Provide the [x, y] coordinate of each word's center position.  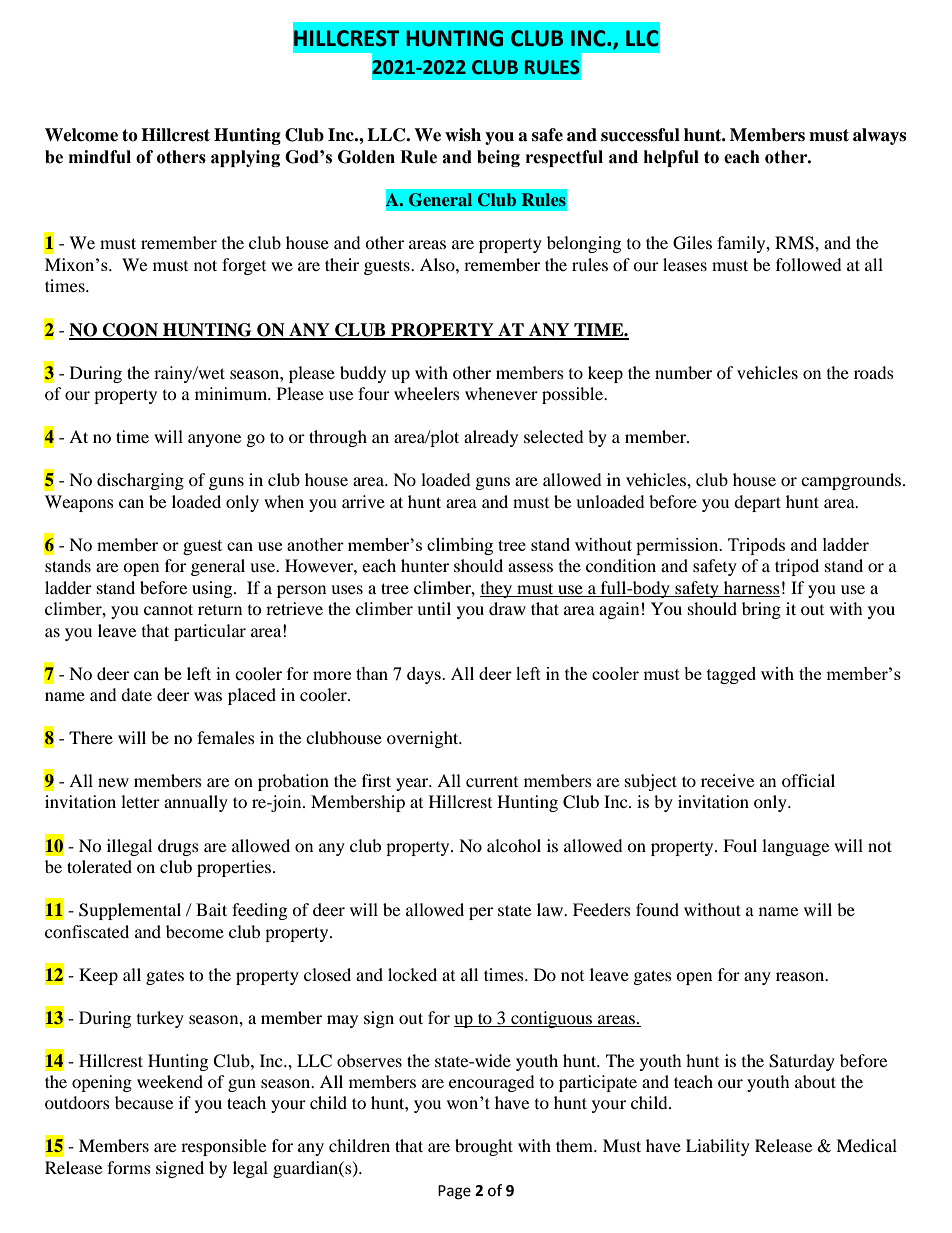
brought [484, 1147]
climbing [460, 546]
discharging [140, 481]
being [498, 158]
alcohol [514, 845]
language [795, 847]
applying [245, 158]
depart [757, 503]
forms [129, 1167]
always [879, 136]
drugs [178, 847]
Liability [718, 1147]
